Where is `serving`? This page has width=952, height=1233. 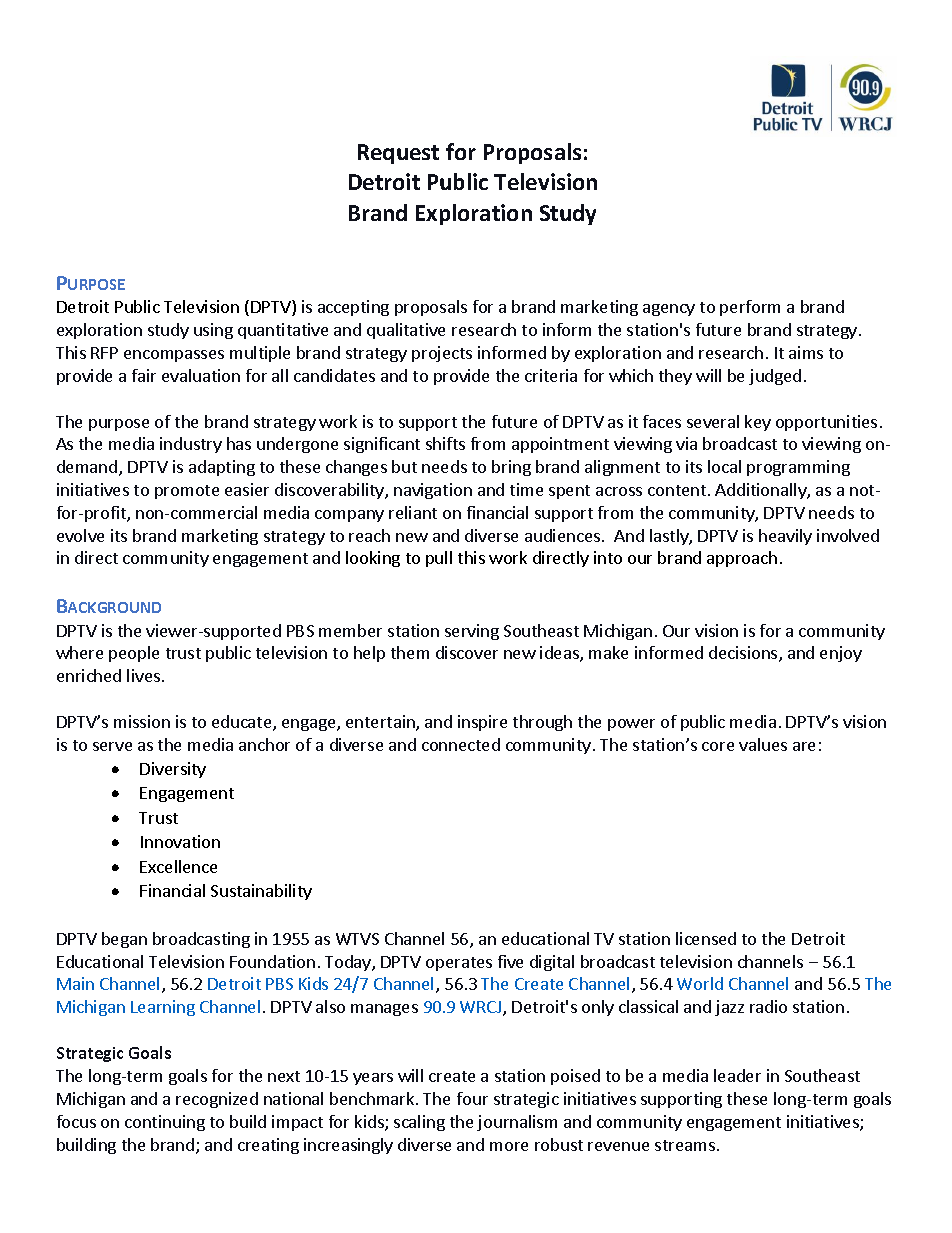
serving is located at coordinates (472, 632).
